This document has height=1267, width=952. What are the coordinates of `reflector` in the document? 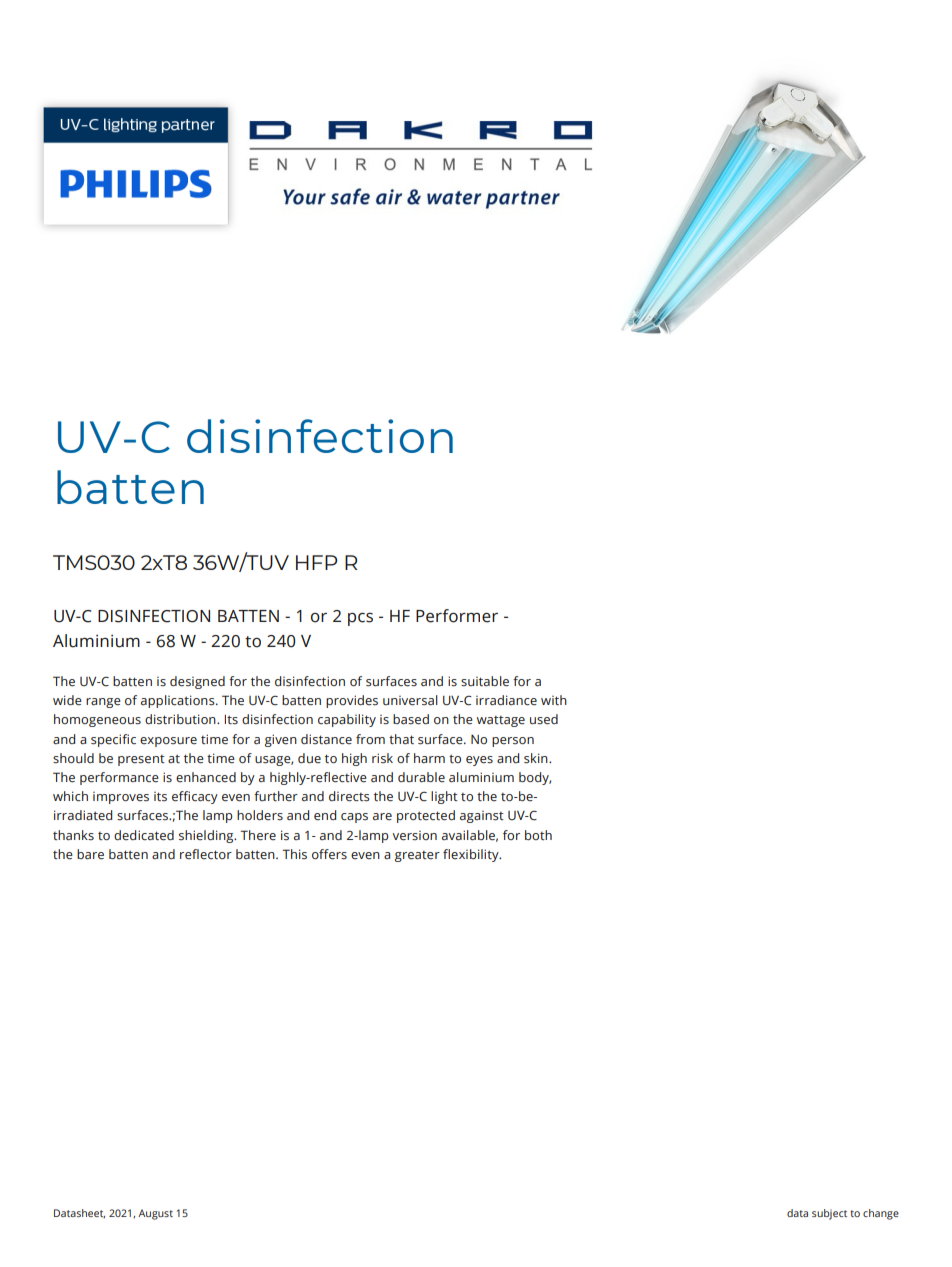 It's located at (206, 854).
